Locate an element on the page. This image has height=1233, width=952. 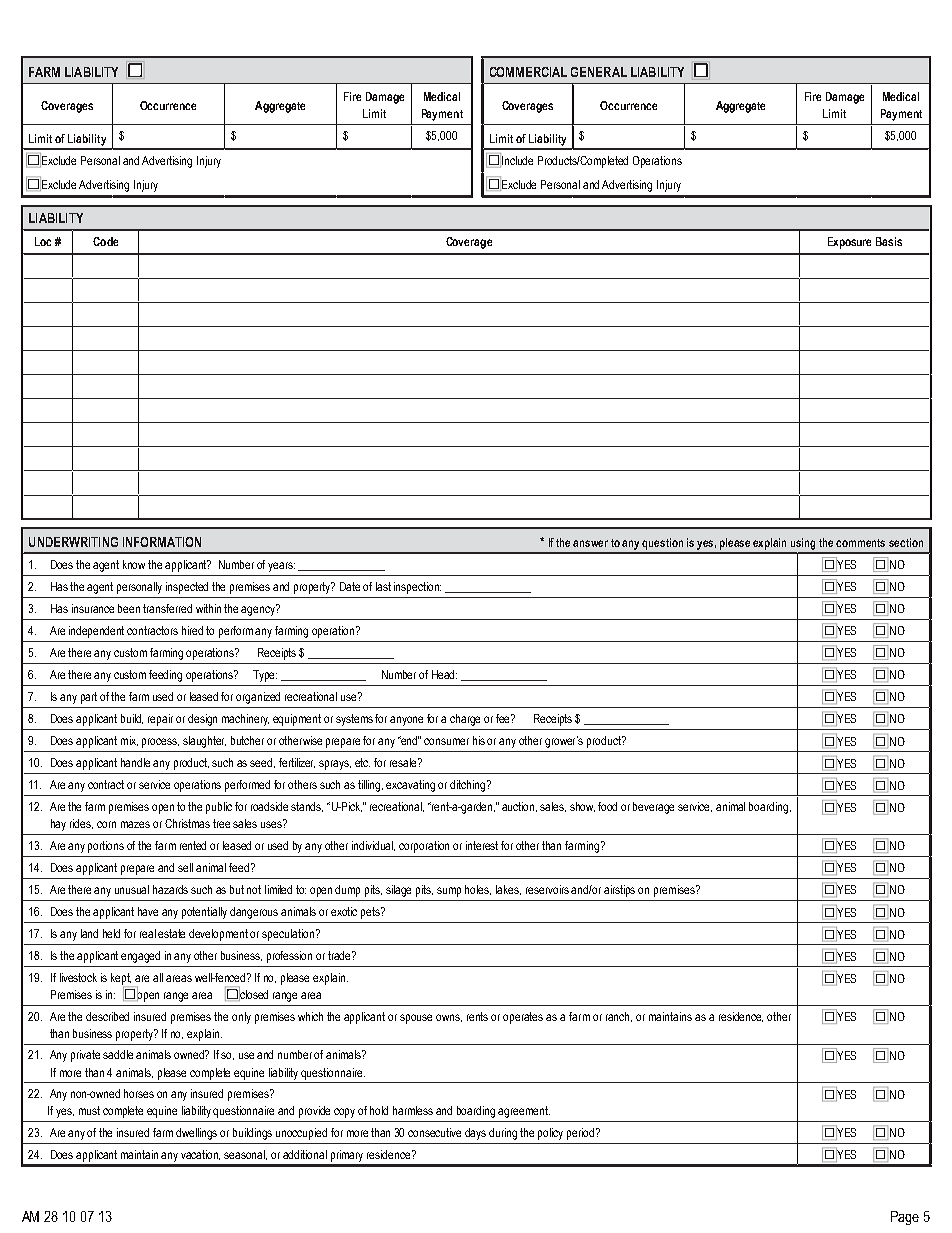
COMMERCIAL is located at coordinates (528, 72).
